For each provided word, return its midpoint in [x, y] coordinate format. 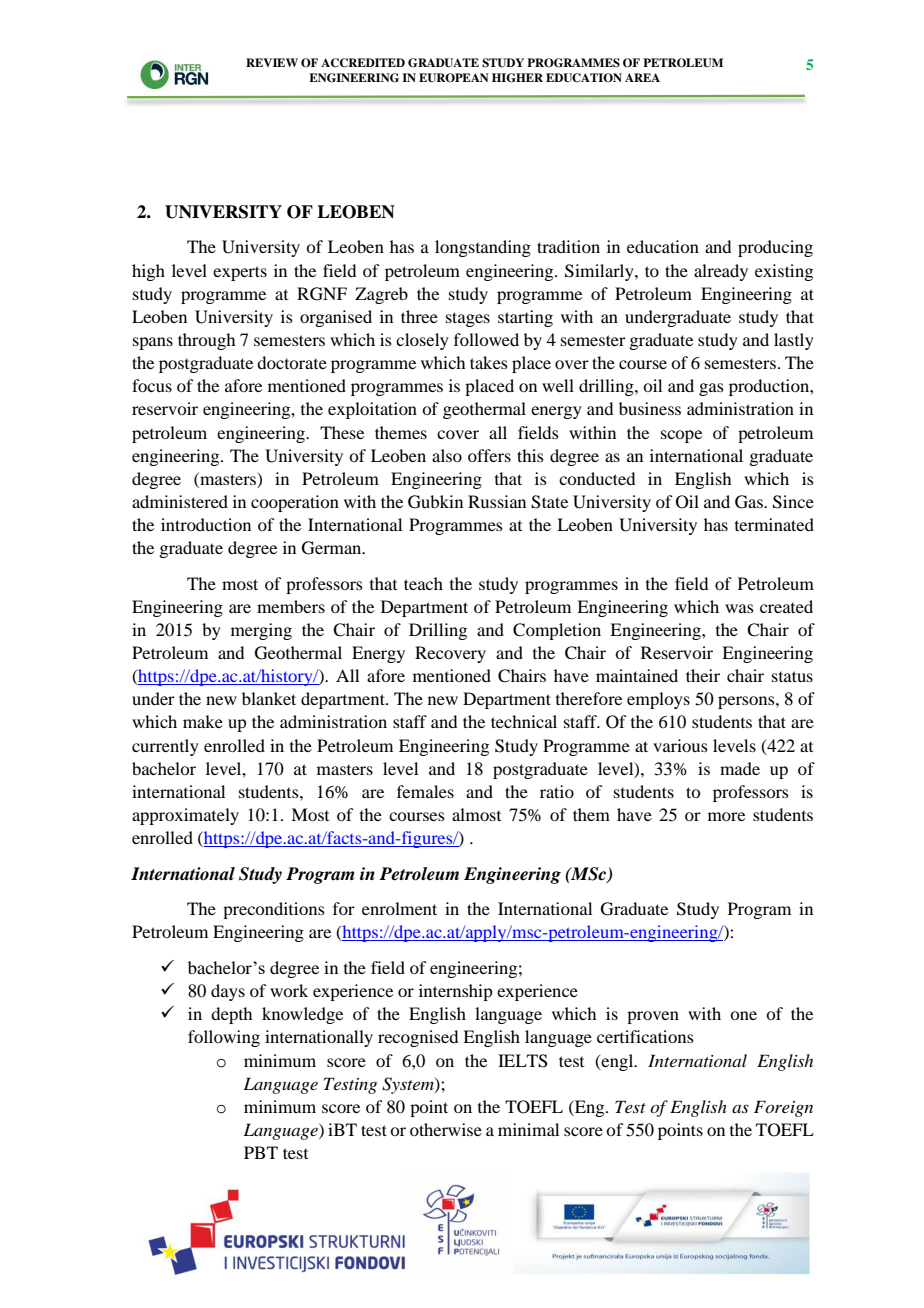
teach [423, 583]
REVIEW [272, 62]
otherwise [446, 1129]
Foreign [783, 1108]
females [425, 791]
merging [261, 631]
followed [486, 339]
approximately [185, 816]
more [726, 816]
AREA [642, 77]
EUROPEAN [454, 78]
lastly [794, 341]
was [739, 608]
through [206, 341]
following [224, 1038]
